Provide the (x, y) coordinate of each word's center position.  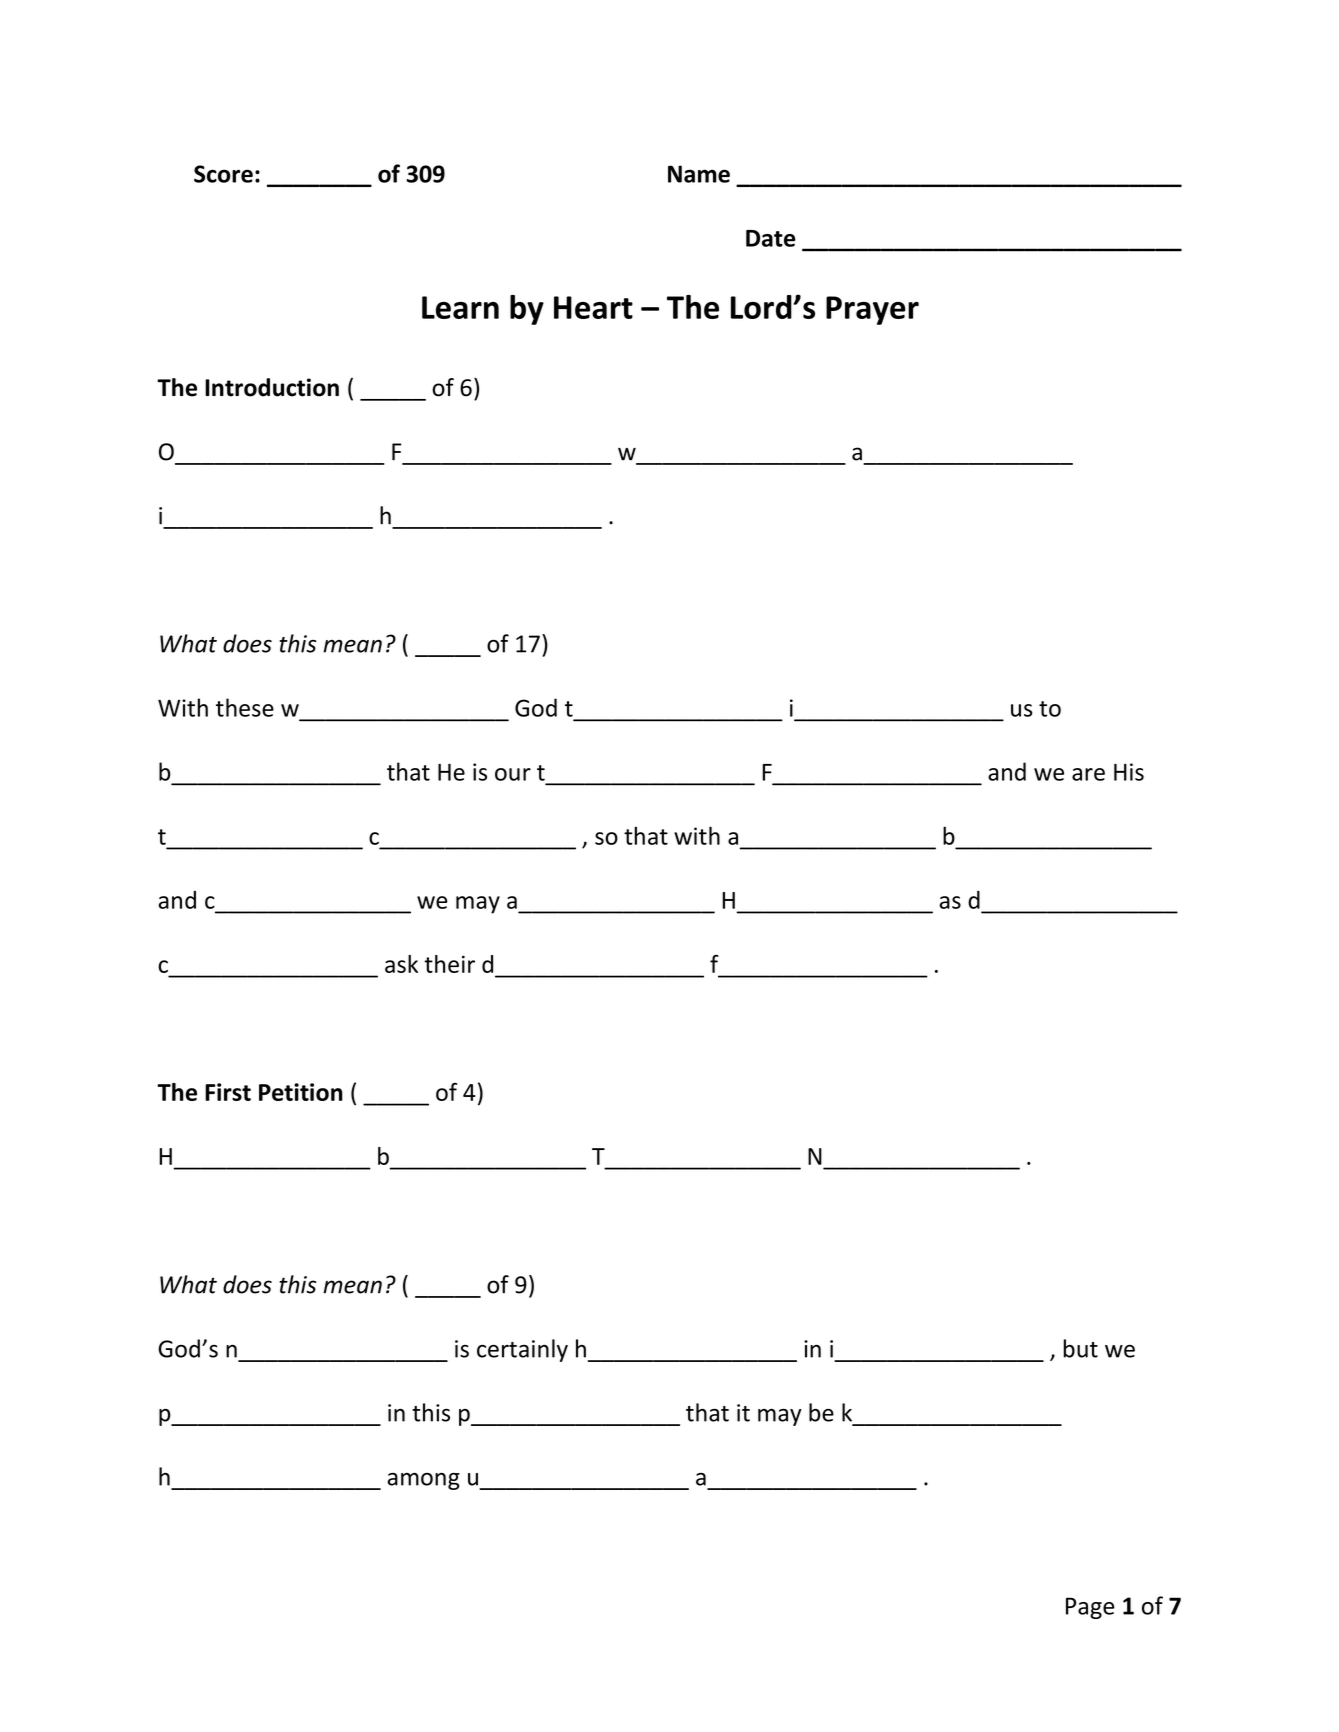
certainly (522, 1350)
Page (1090, 1608)
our (513, 774)
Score (223, 174)
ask (401, 964)
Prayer (872, 310)
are (1088, 774)
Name (699, 174)
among (424, 1481)
